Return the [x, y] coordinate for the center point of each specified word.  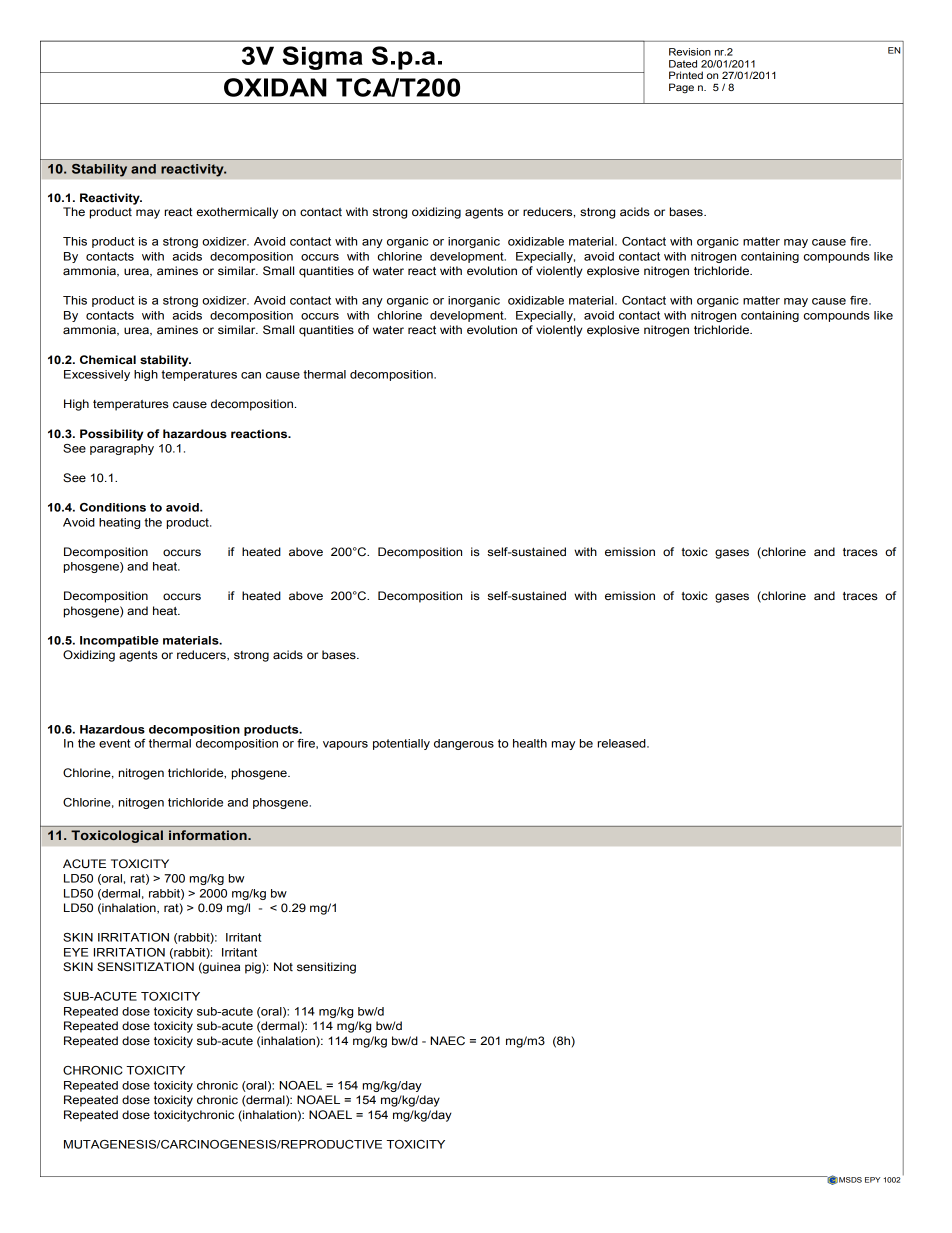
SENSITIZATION [145, 967]
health [530, 743]
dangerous [464, 744]
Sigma [322, 58]
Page [681, 88]
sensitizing [326, 968]
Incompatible [119, 641]
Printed [686, 75]
